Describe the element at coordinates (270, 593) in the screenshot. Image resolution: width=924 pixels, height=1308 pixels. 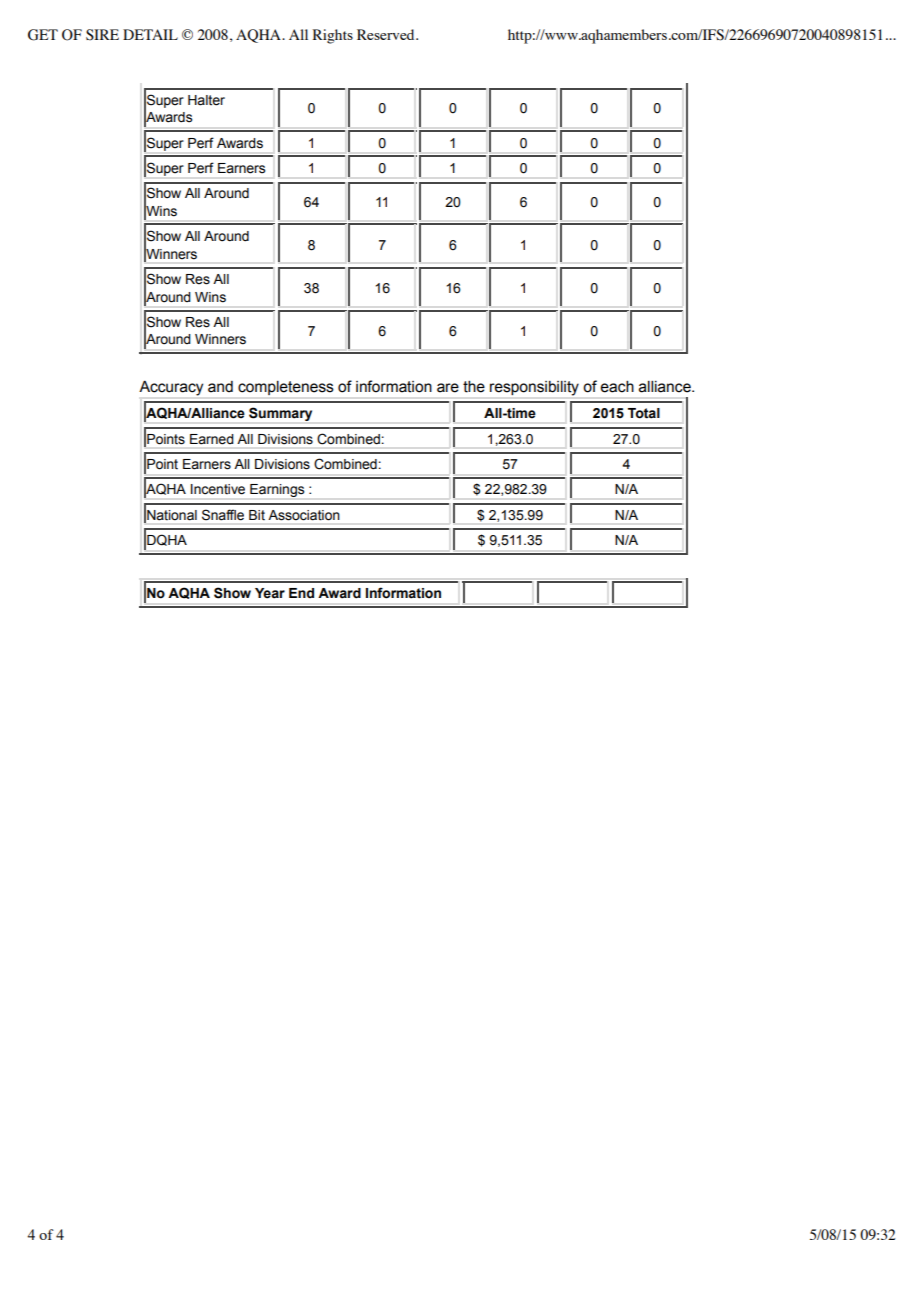
I see `Year` at that location.
